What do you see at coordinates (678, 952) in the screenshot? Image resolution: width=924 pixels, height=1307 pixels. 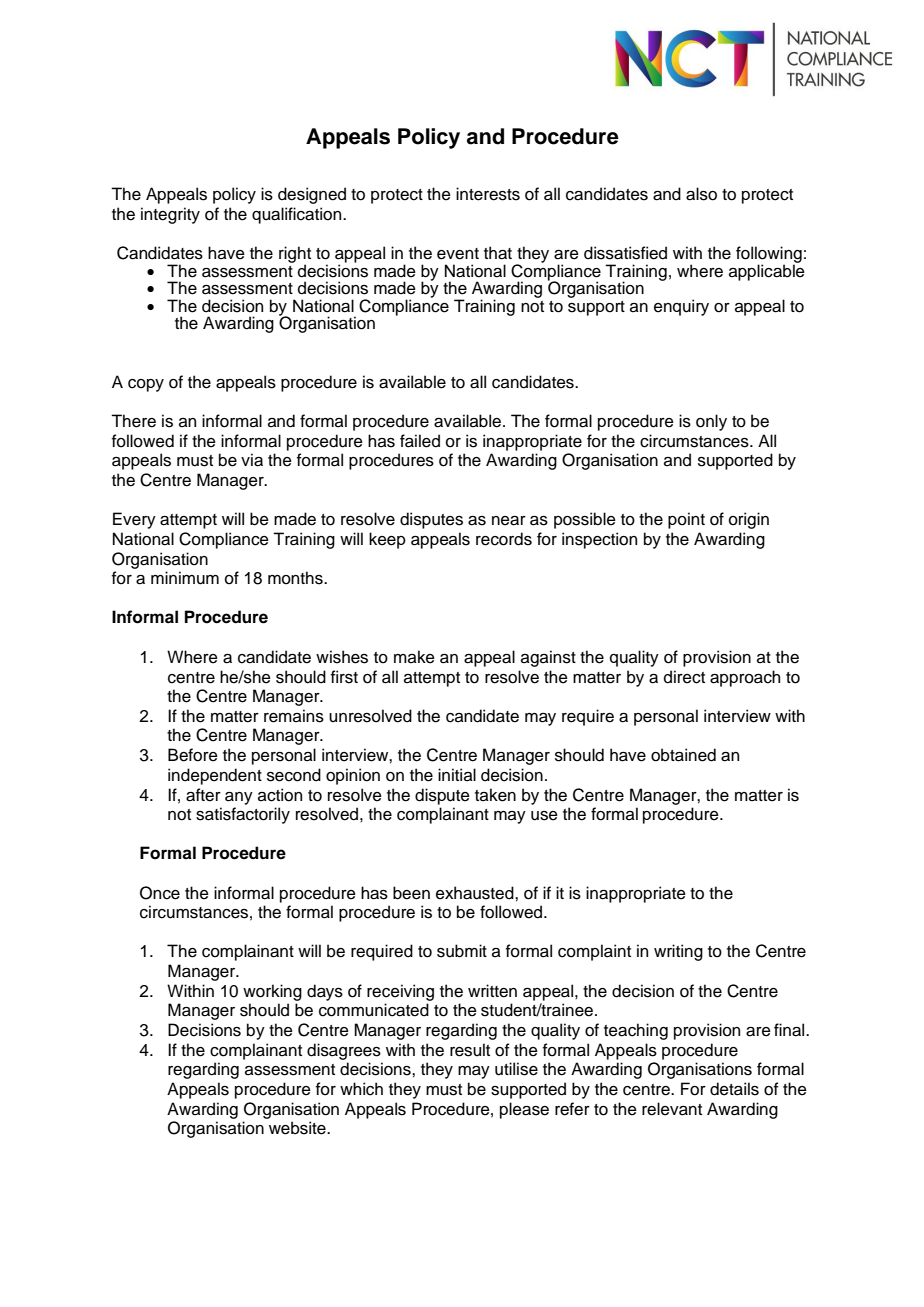 I see `writing` at bounding box center [678, 952].
